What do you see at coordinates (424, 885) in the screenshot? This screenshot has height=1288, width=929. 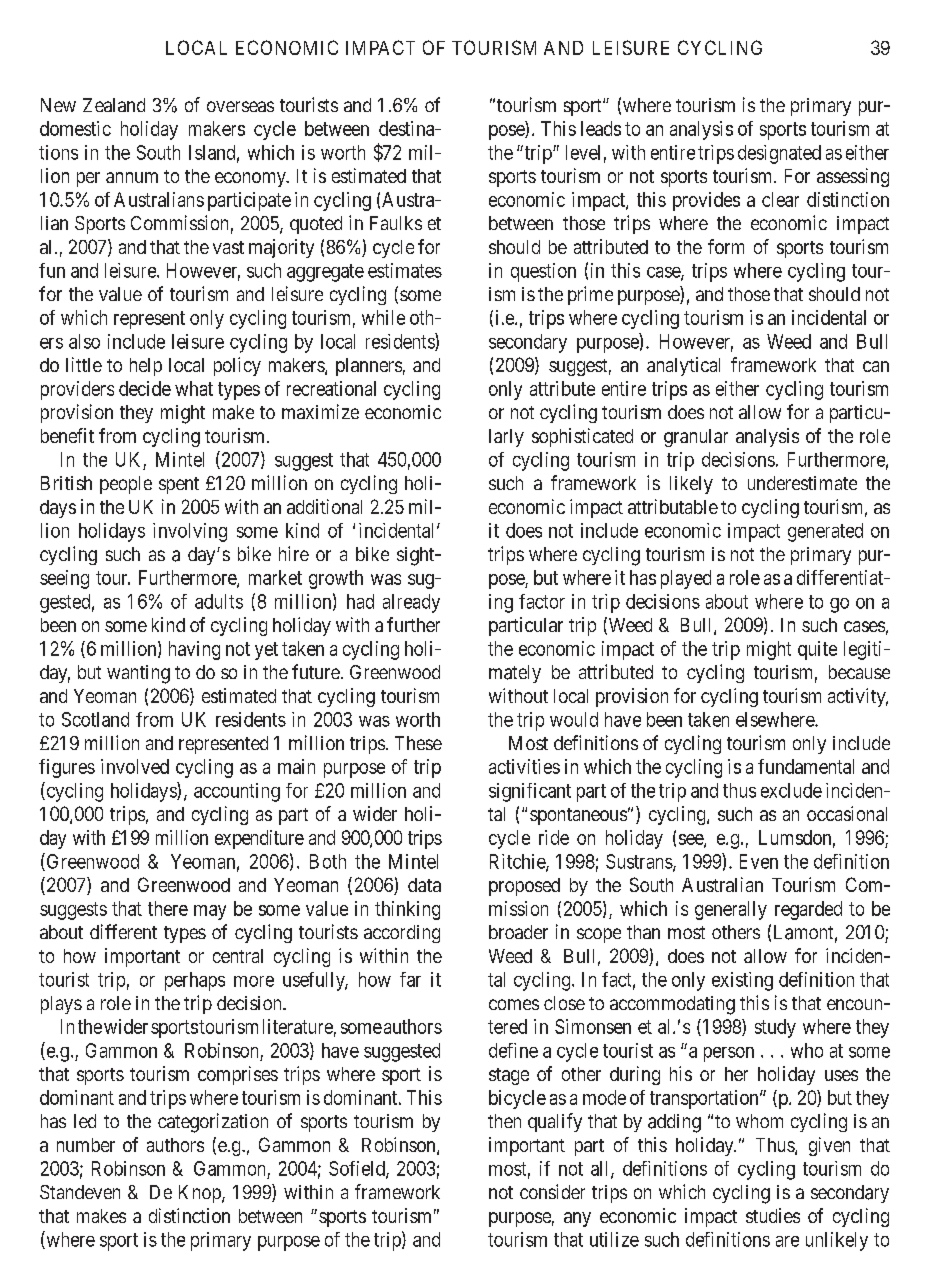 I see `data` at bounding box center [424, 885].
